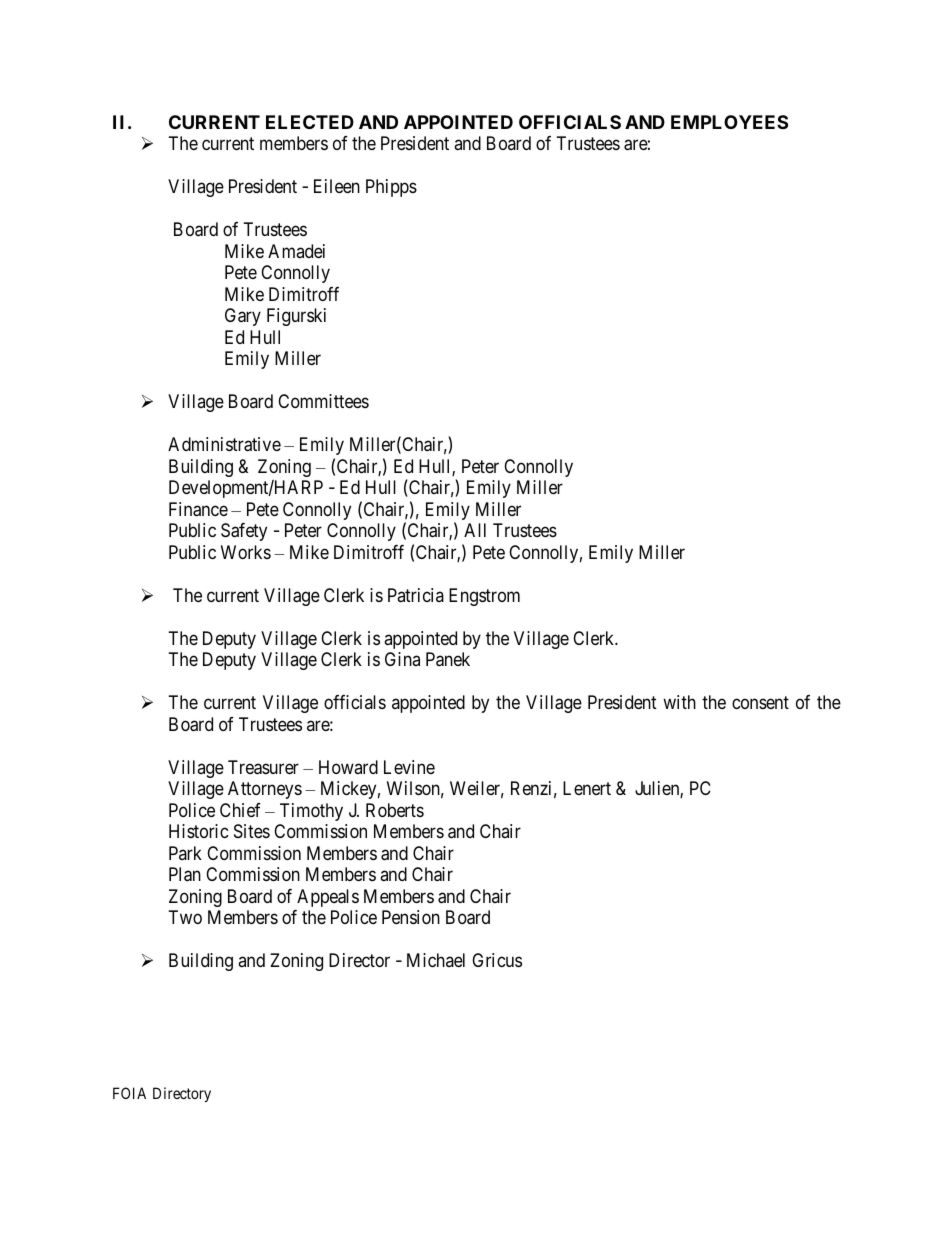 The image size is (952, 1233). Describe the element at coordinates (185, 874) in the image. I see `Plan` at that location.
